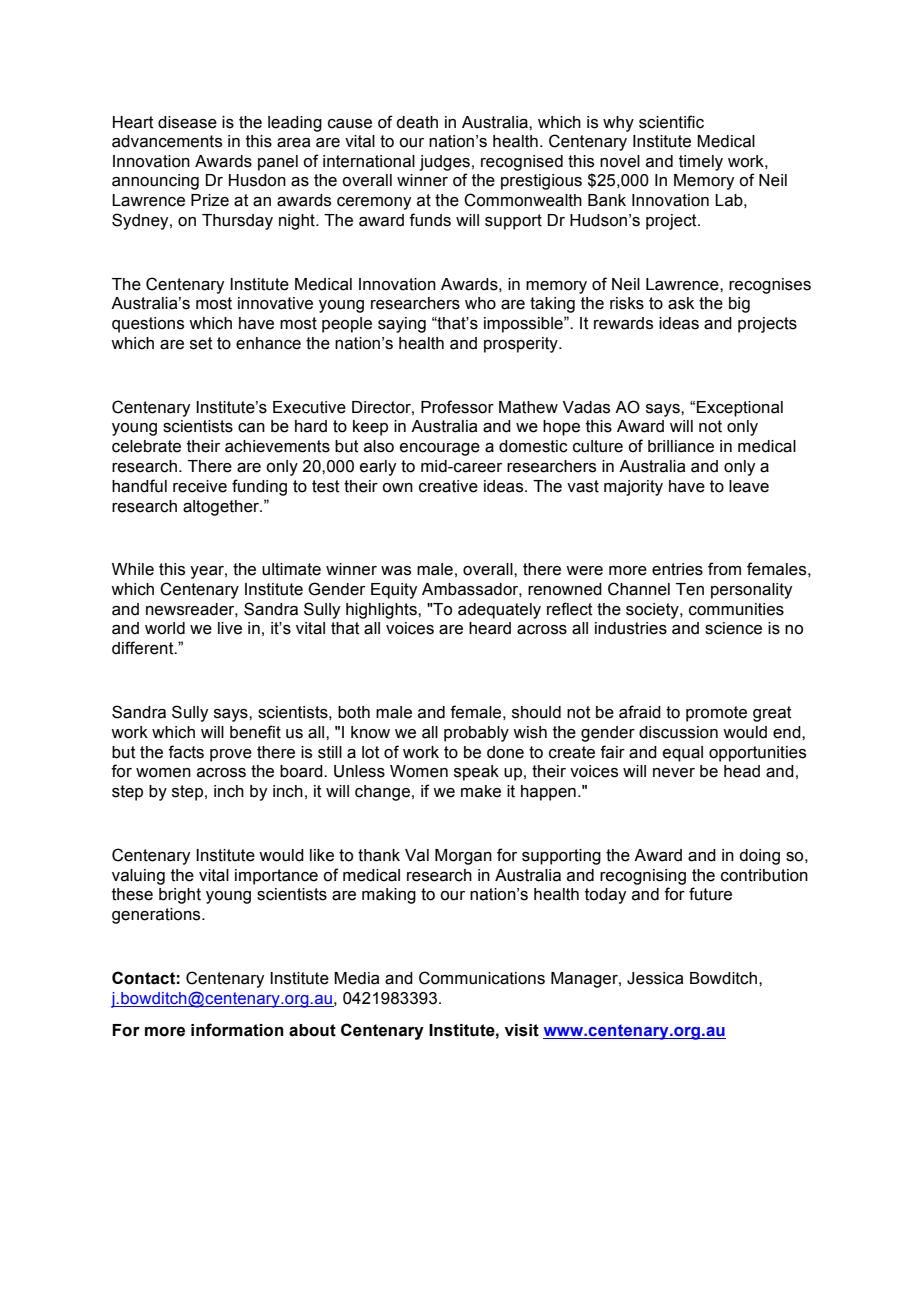 This document has height=1308, width=924. What do you see at coordinates (255, 732) in the document?
I see `benefit` at bounding box center [255, 732].
